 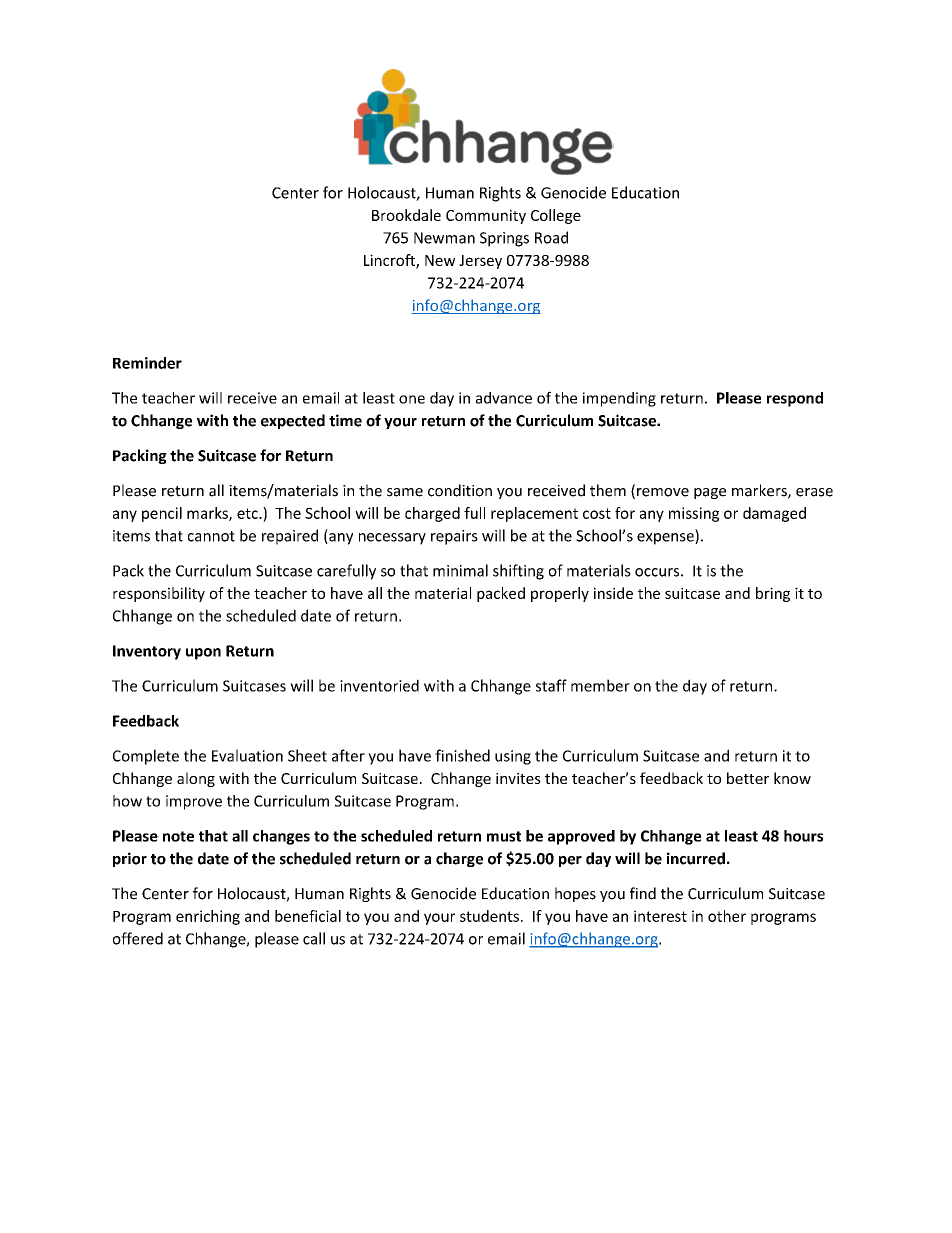 What do you see at coordinates (208, 917) in the image?
I see `enriching` at bounding box center [208, 917].
